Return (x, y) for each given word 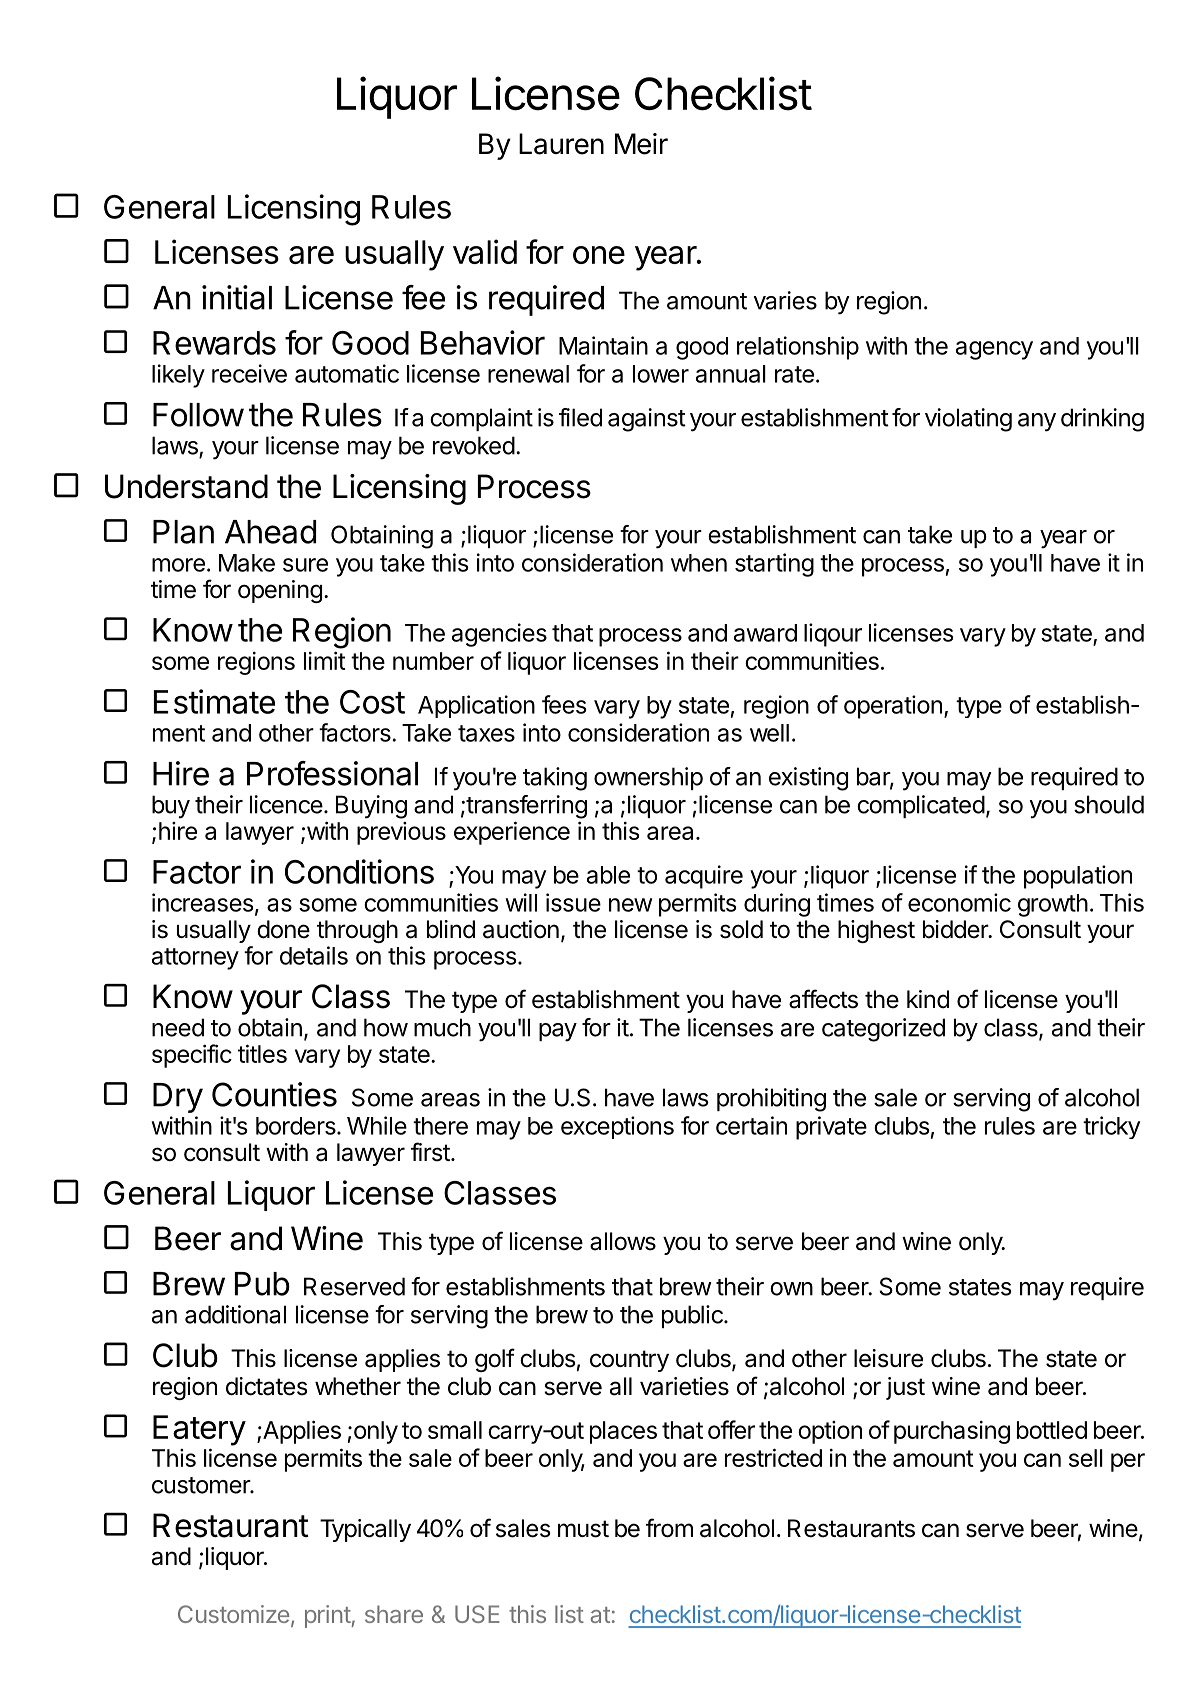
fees (564, 704)
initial (237, 297)
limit (325, 660)
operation (893, 707)
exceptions (617, 1127)
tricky (1111, 1127)
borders (297, 1126)
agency (994, 350)
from (669, 1528)
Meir (641, 144)
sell (1086, 1458)
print (328, 1616)
